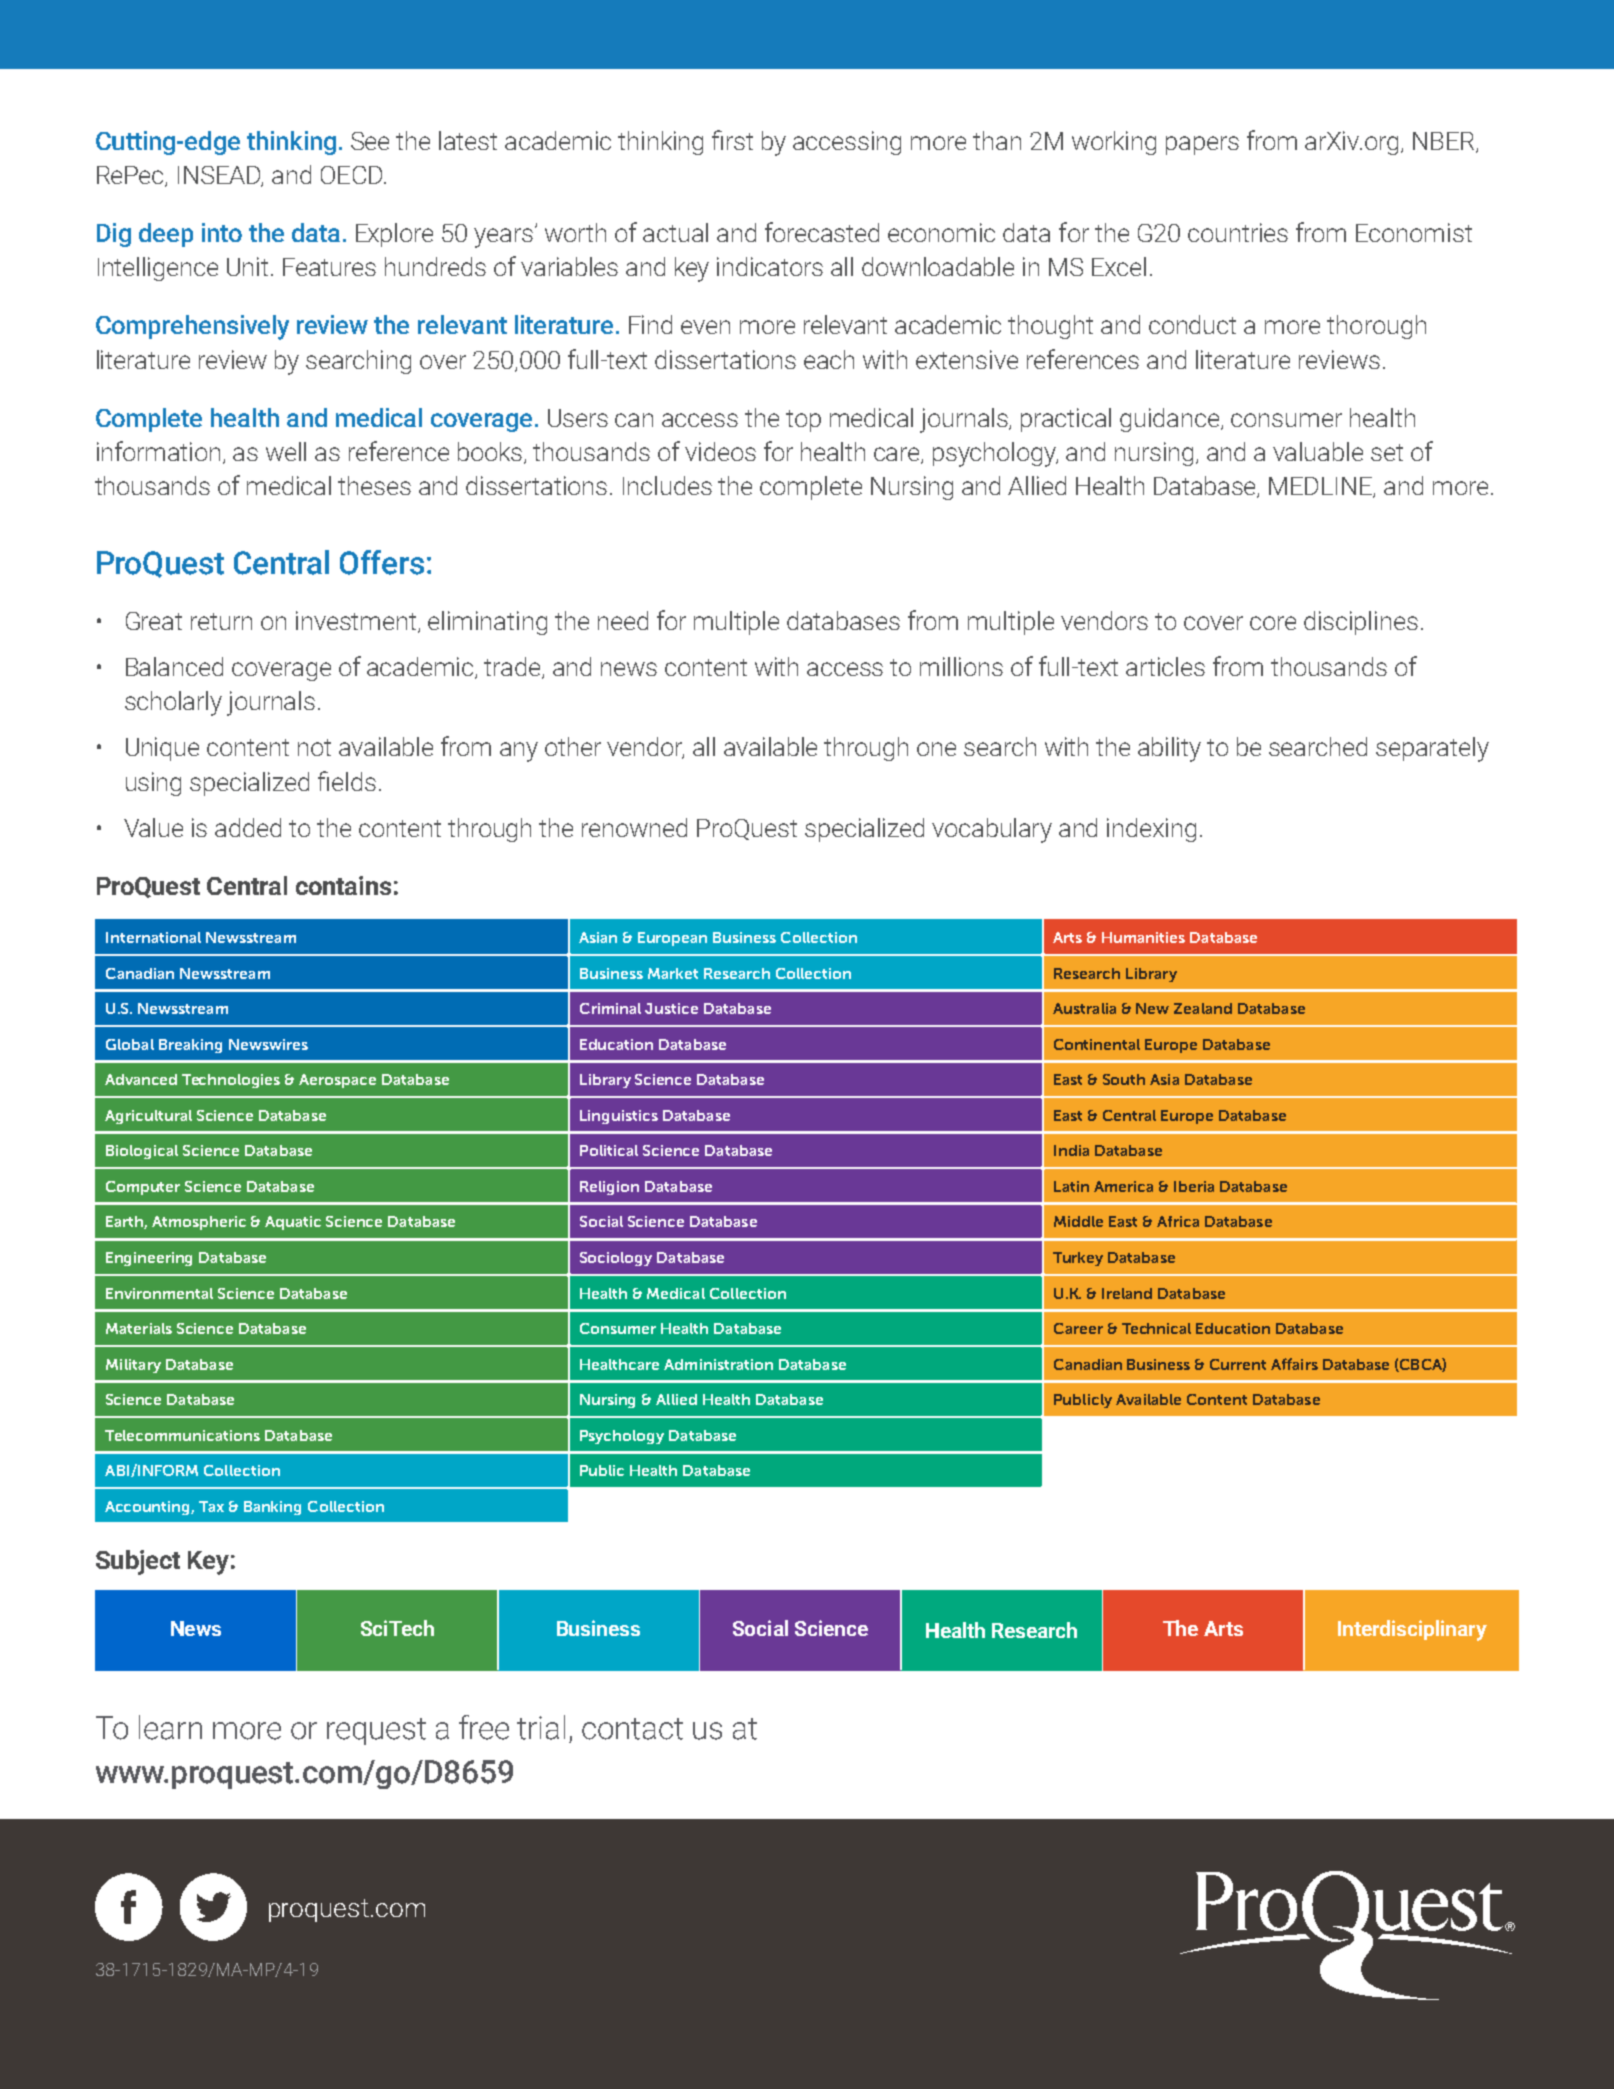 Image resolution: width=1614 pixels, height=2089 pixels. Describe the element at coordinates (1273, 623) in the screenshot. I see `core` at that location.
